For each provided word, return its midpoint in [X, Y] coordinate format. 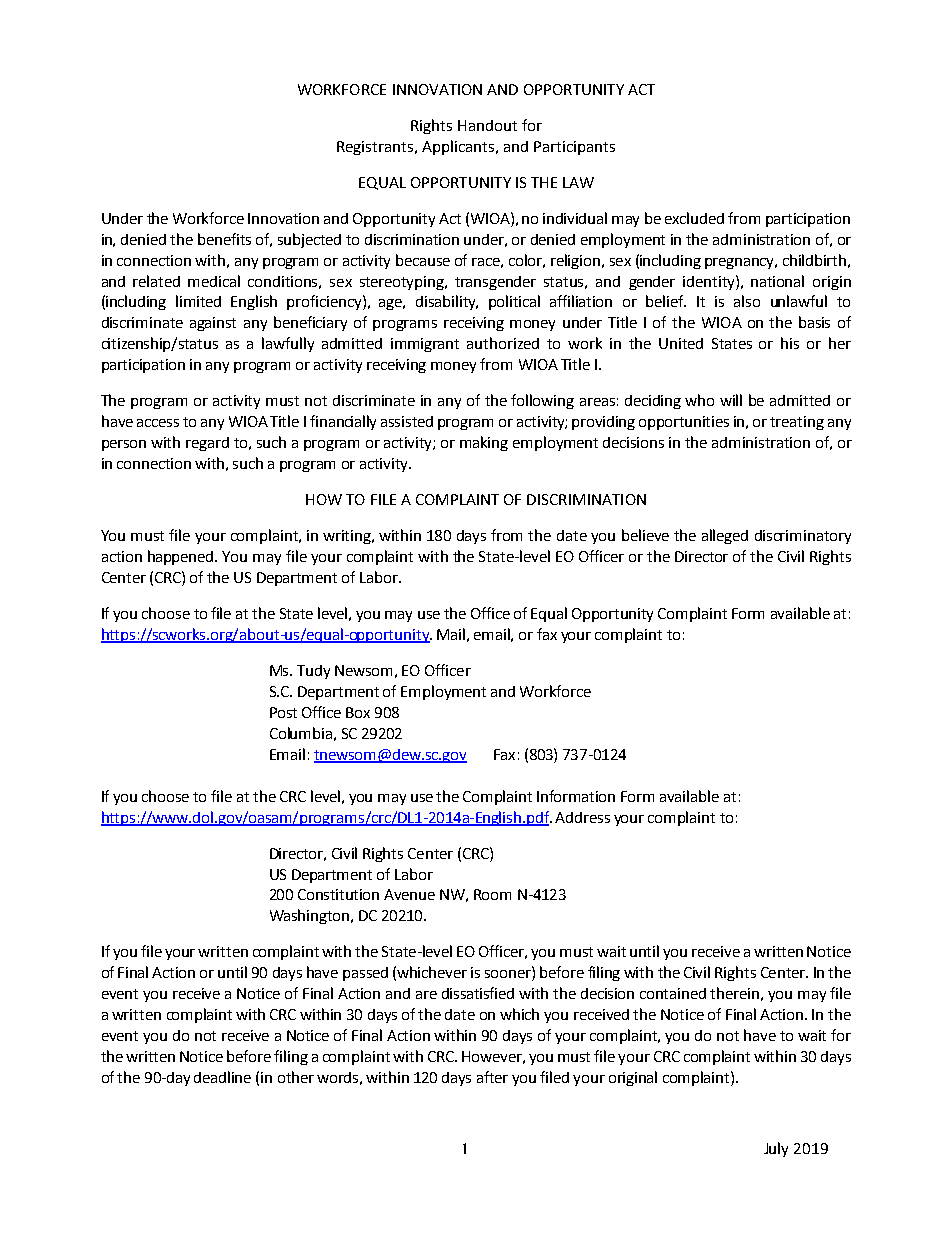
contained [673, 993]
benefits [224, 239]
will [731, 400]
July [776, 1149]
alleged [725, 536]
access [158, 423]
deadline [222, 1077]
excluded [694, 218]
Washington [311, 916]
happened [182, 557]
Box [358, 712]
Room [492, 894]
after [492, 1077]
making [484, 443]
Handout [487, 125]
